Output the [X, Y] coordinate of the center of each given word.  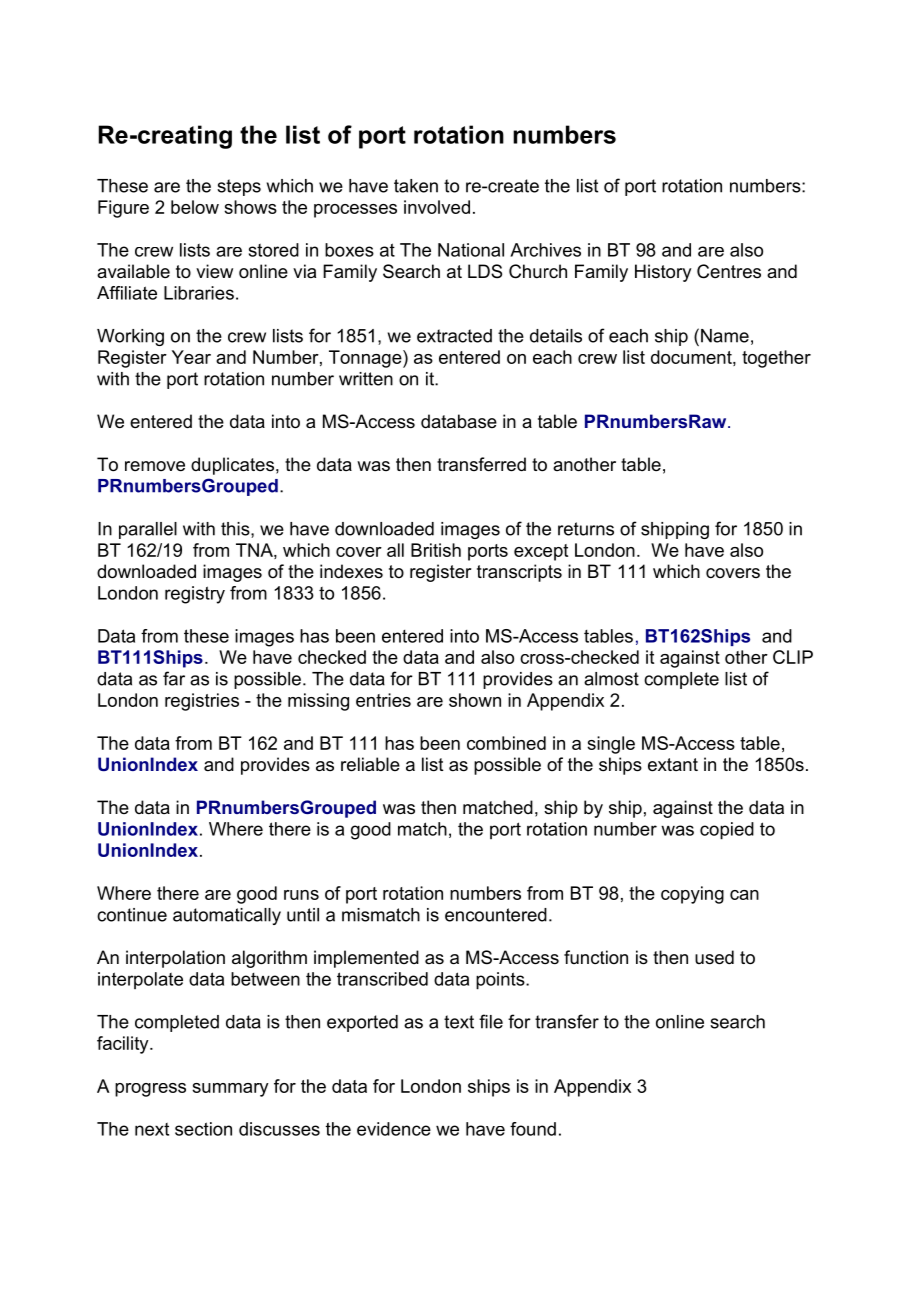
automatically [227, 916]
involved [437, 207]
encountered [496, 915]
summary [230, 1090]
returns [586, 529]
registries [202, 702]
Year [191, 357]
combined [506, 743]
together [776, 359]
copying [692, 895]
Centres [729, 271]
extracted [454, 336]
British [436, 550]
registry [195, 595]
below [195, 207]
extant [673, 765]
